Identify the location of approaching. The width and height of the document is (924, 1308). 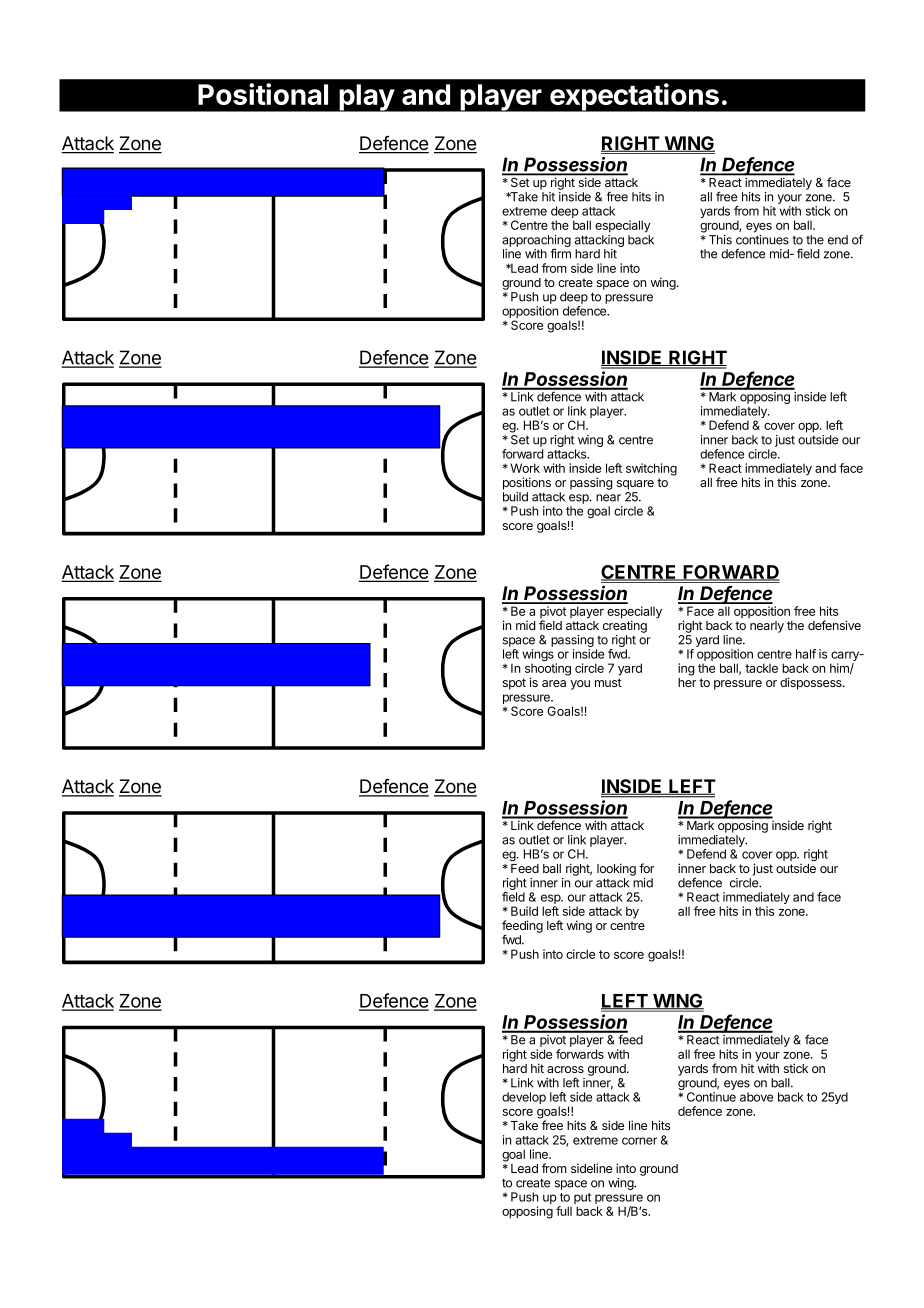
(536, 242).
